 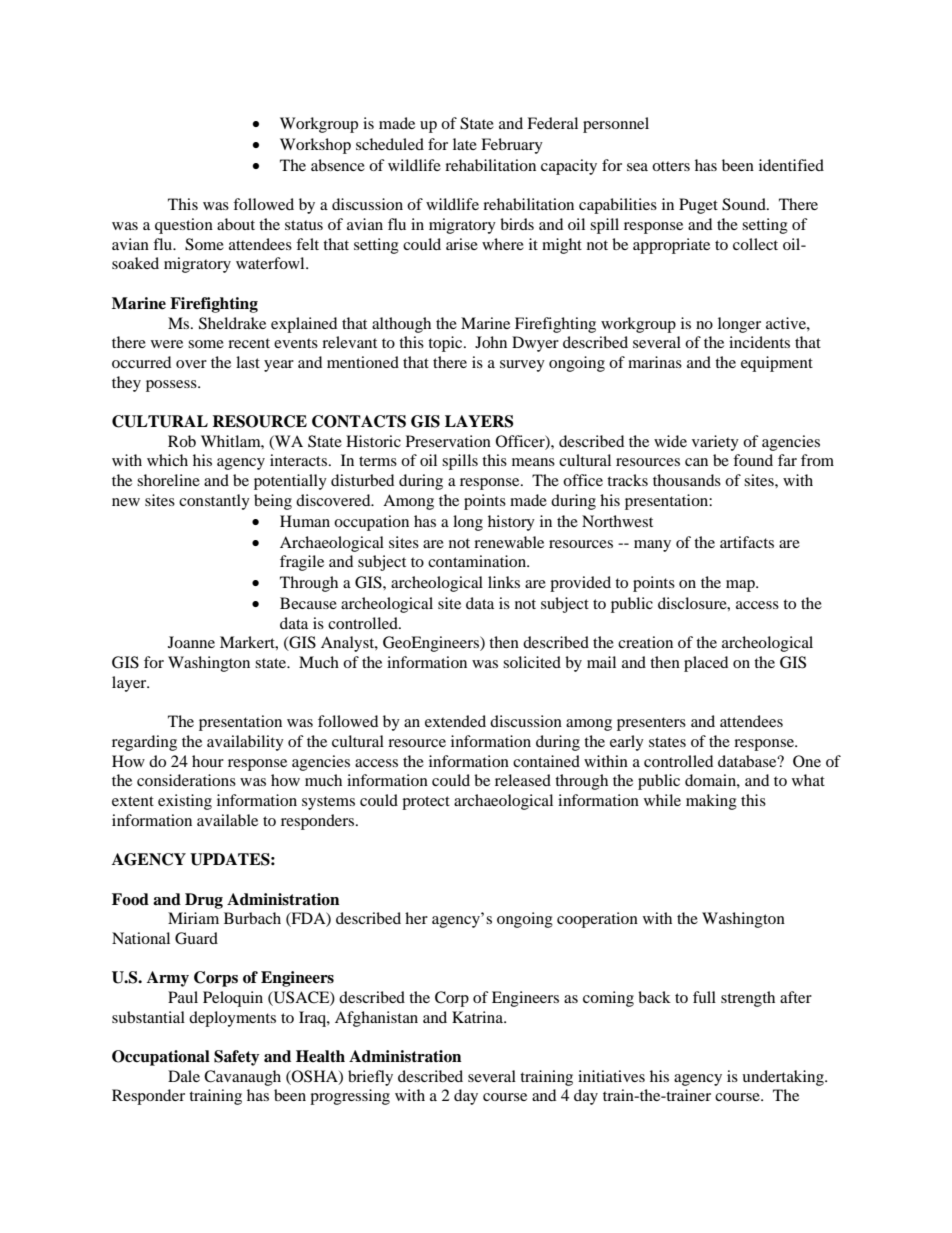 I want to click on Katrina, so click(x=479, y=1017).
